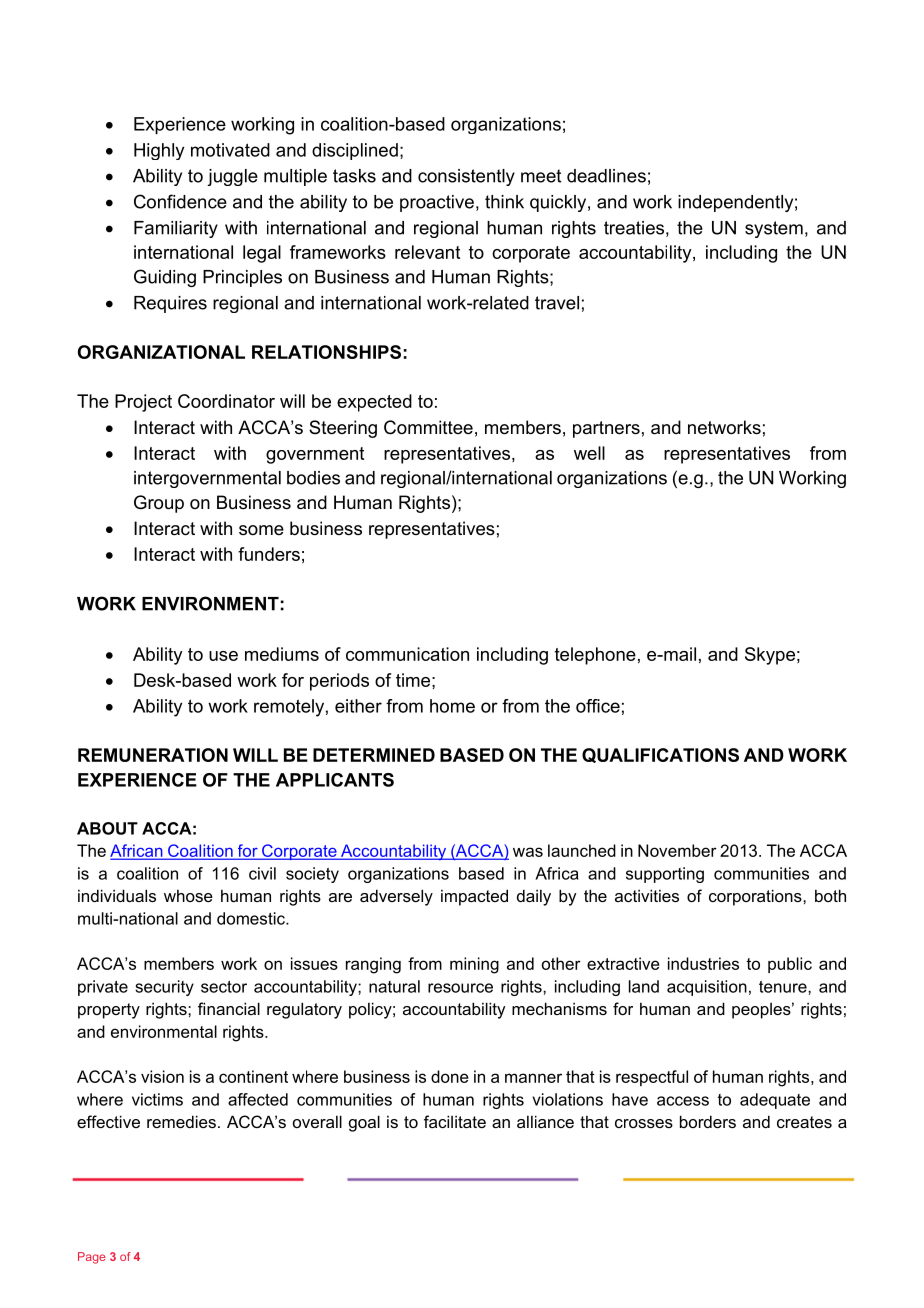  What do you see at coordinates (452, 706) in the screenshot?
I see `home` at bounding box center [452, 706].
